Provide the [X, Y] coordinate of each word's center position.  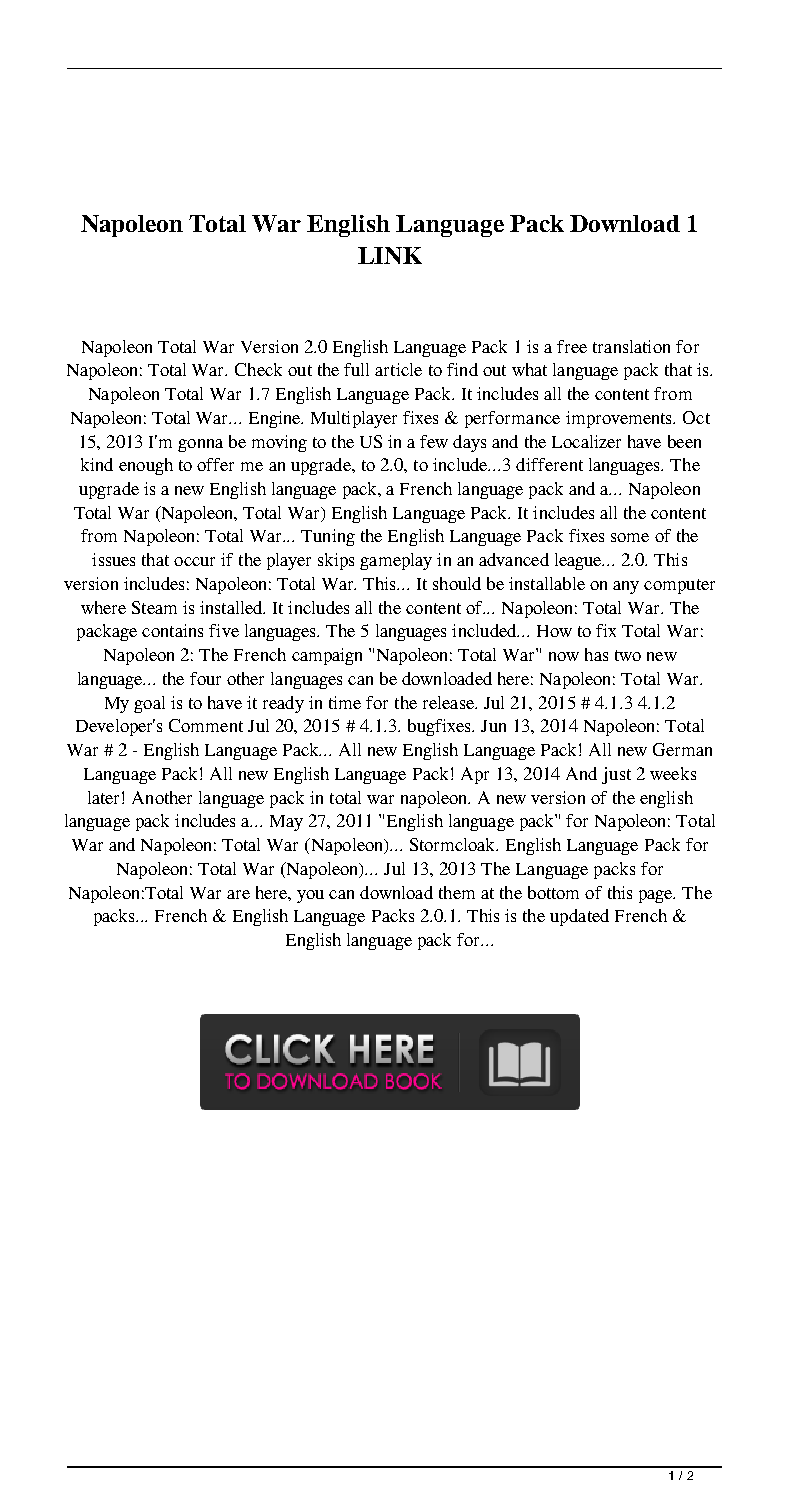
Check [258, 369]
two [628, 655]
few [434, 441]
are [238, 894]
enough [146, 466]
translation [631, 346]
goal [149, 704]
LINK [390, 255]
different [549, 464]
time [345, 702]
